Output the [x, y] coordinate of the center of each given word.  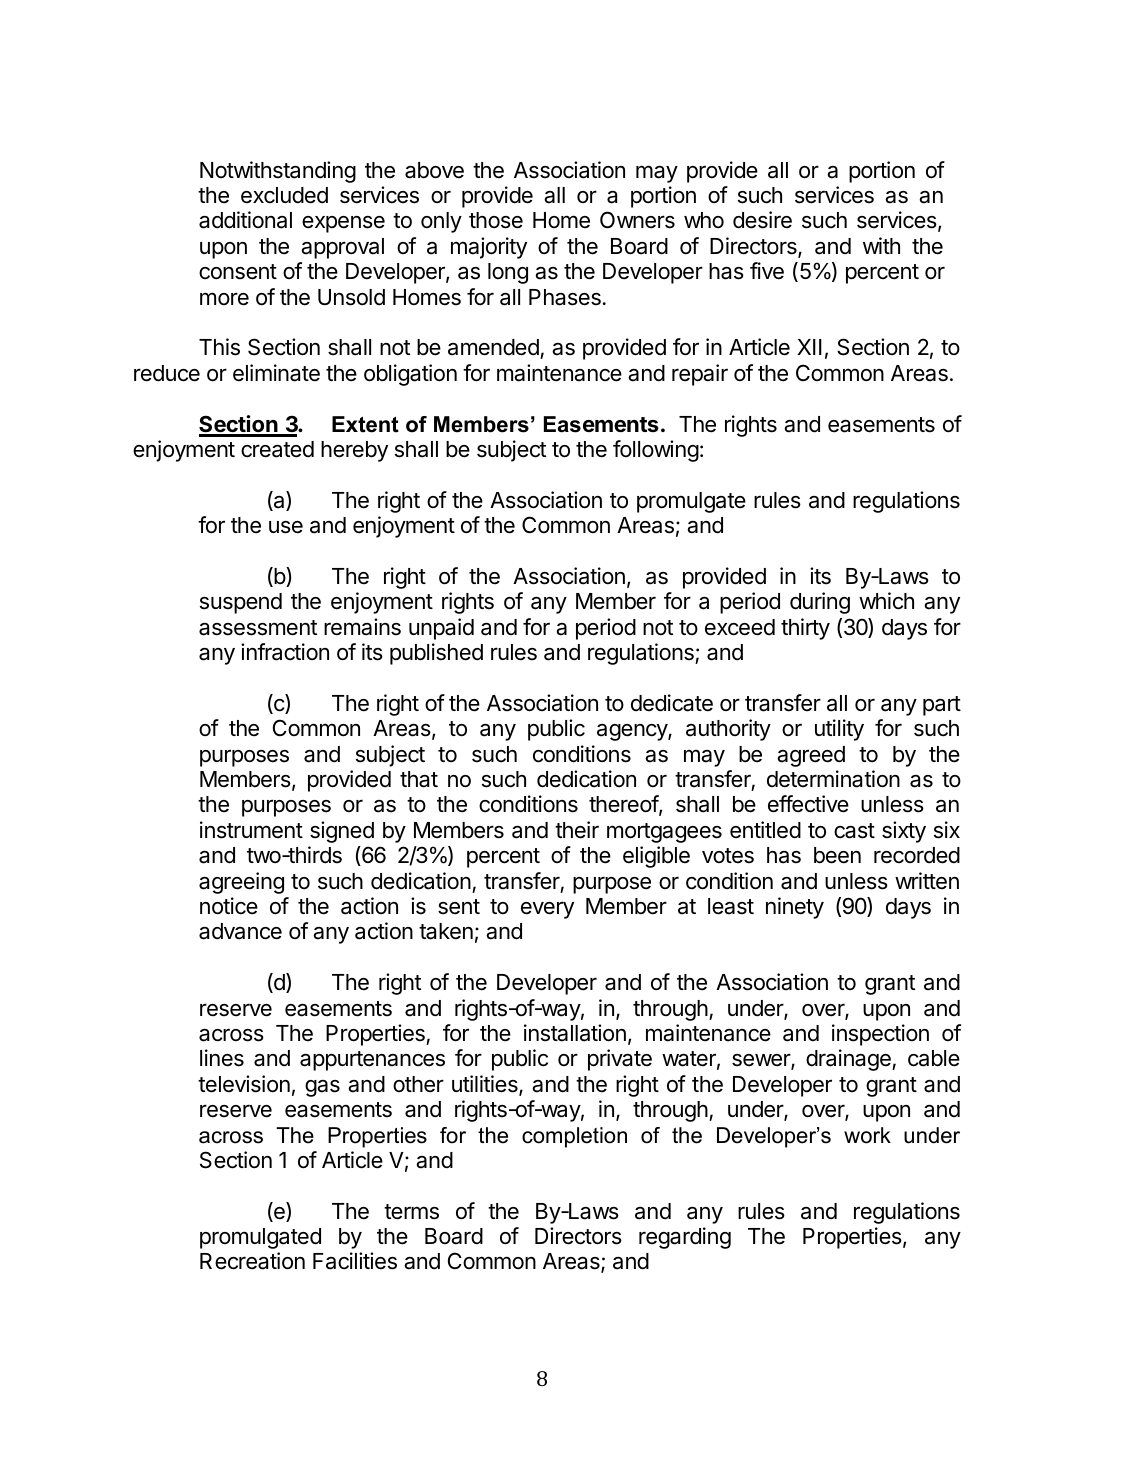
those [496, 220]
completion [574, 1137]
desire [762, 220]
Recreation [252, 1261]
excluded [284, 195]
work [867, 1135]
